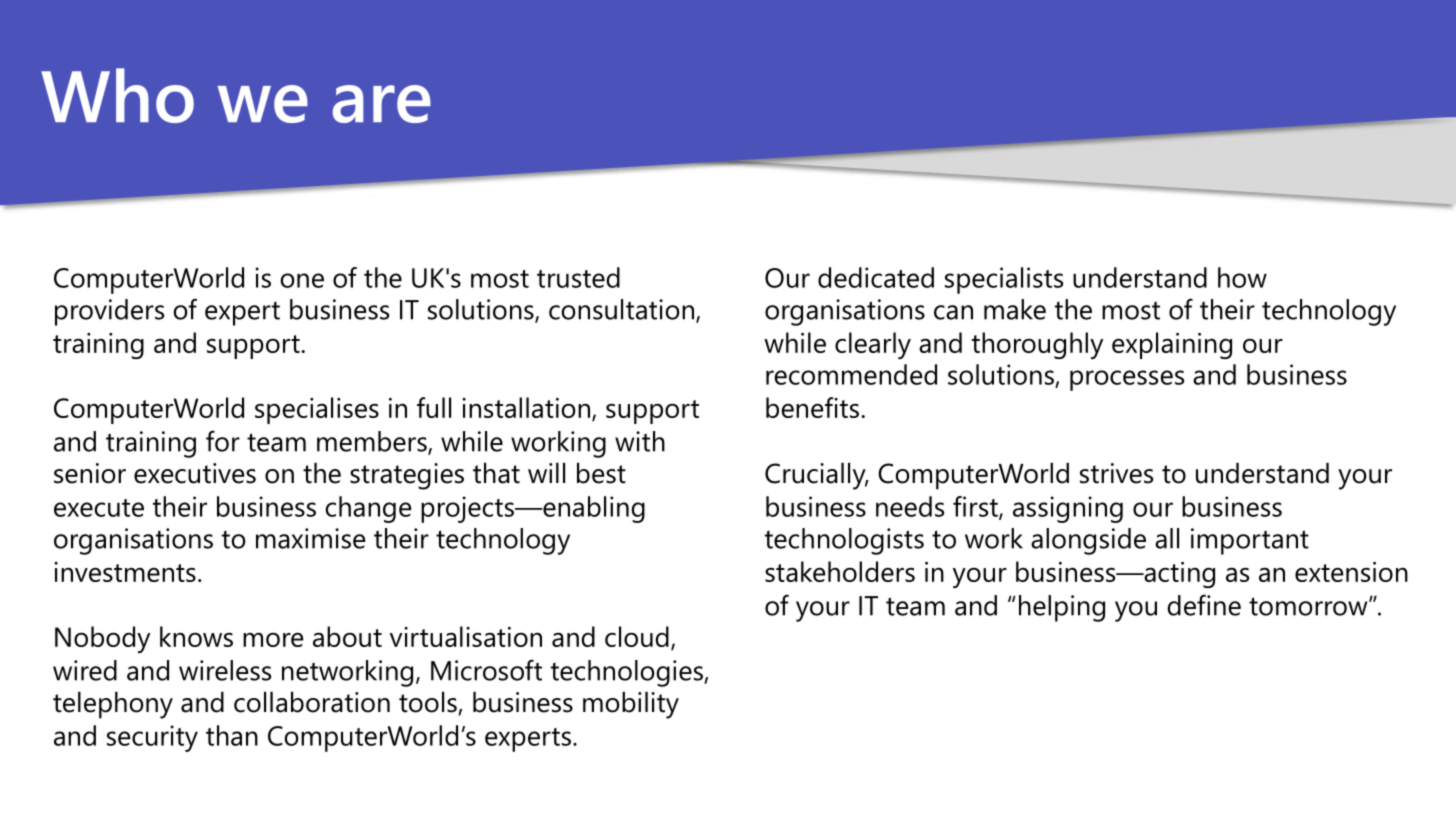 This screenshot has width=1456, height=819. I want to click on stakeholders, so click(840, 571).
